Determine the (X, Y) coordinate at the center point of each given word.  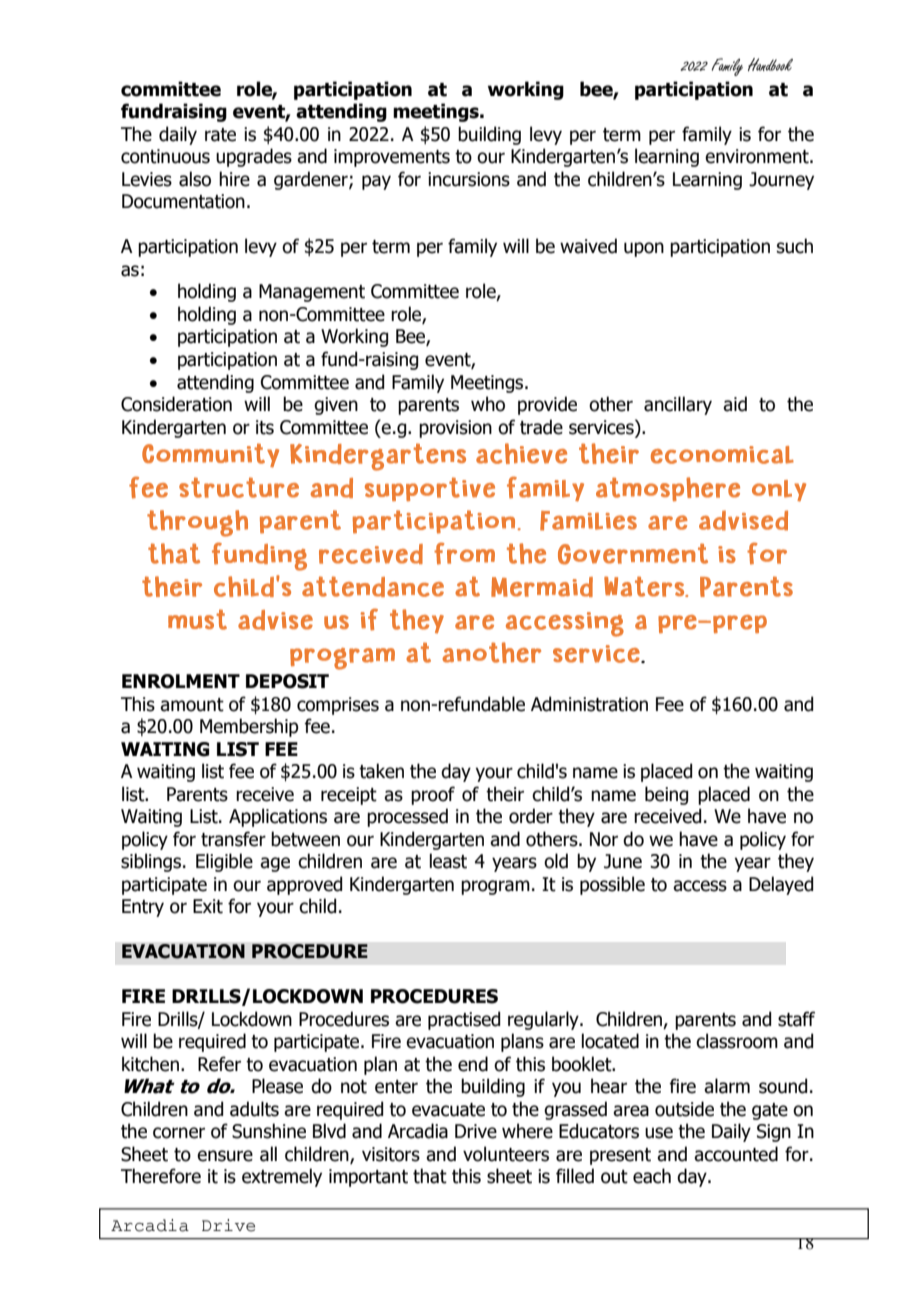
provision (455, 429)
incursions (469, 179)
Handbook (770, 64)
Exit (208, 906)
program (495, 887)
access (700, 886)
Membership (249, 727)
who (488, 404)
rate (220, 135)
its (265, 427)
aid (735, 404)
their (505, 794)
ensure (225, 1156)
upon (644, 249)
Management (312, 293)
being (666, 795)
